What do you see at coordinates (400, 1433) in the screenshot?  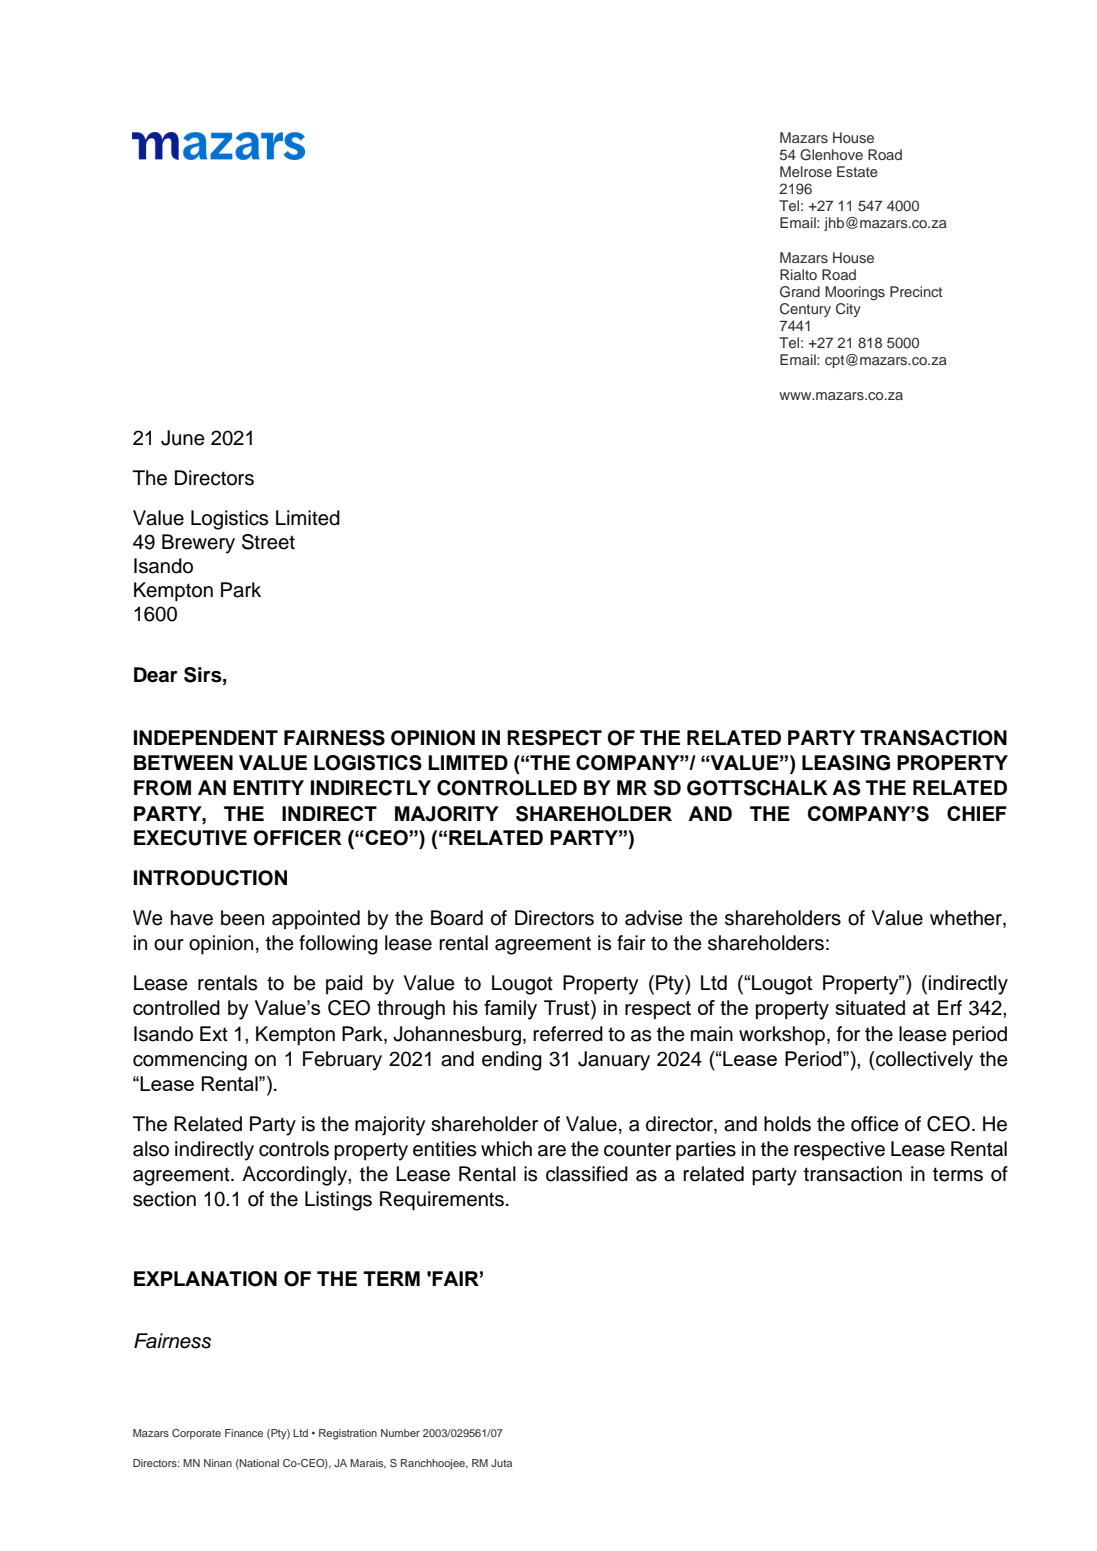 I see `Number` at bounding box center [400, 1433].
